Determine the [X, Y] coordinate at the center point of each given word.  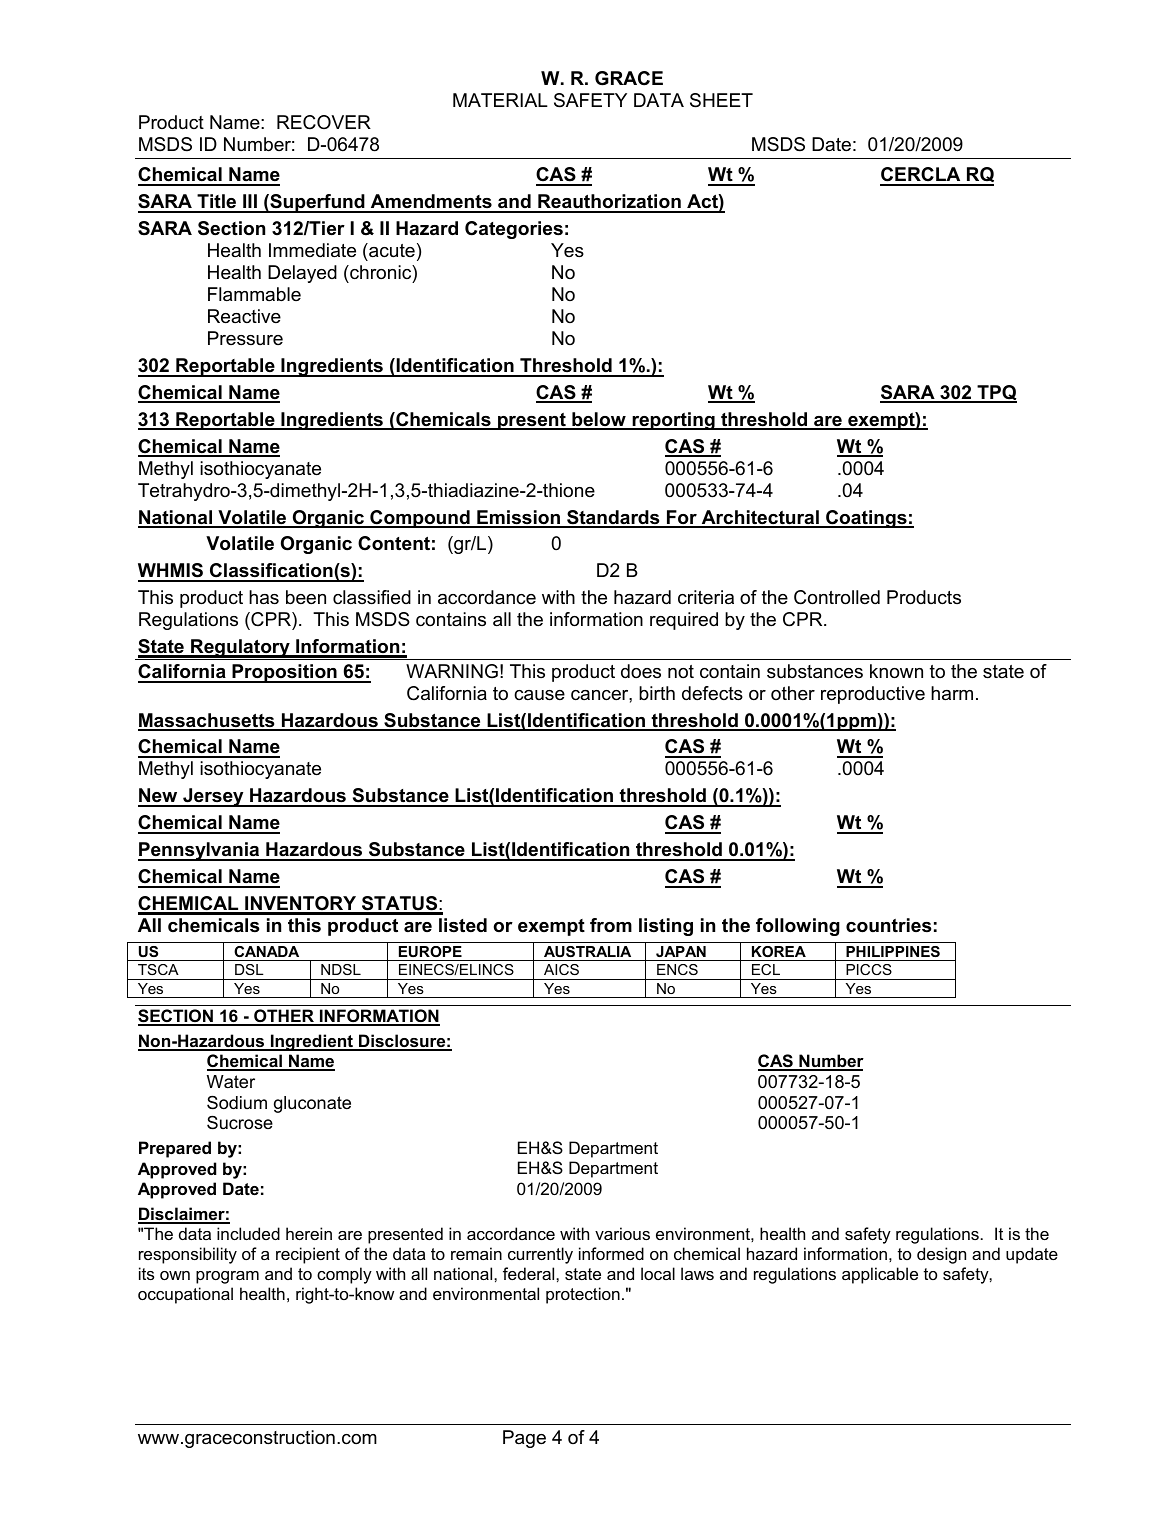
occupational [185, 1295]
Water [231, 1081]
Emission [518, 518]
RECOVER [324, 122]
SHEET [721, 100]
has [264, 597]
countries [888, 925]
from [611, 925]
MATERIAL [500, 100]
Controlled [837, 597]
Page [524, 1439]
